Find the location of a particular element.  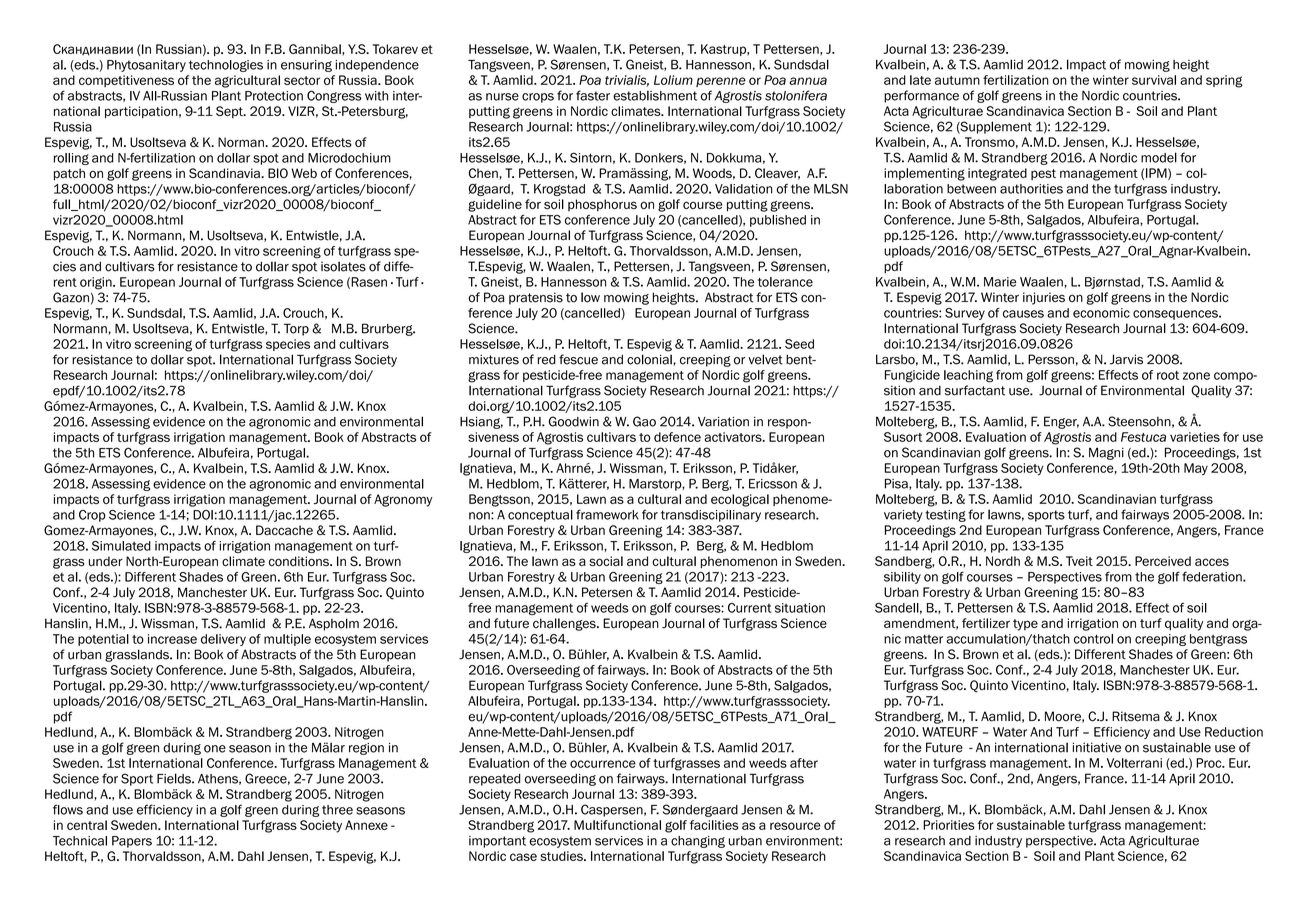

mixtures is located at coordinates (494, 359).
